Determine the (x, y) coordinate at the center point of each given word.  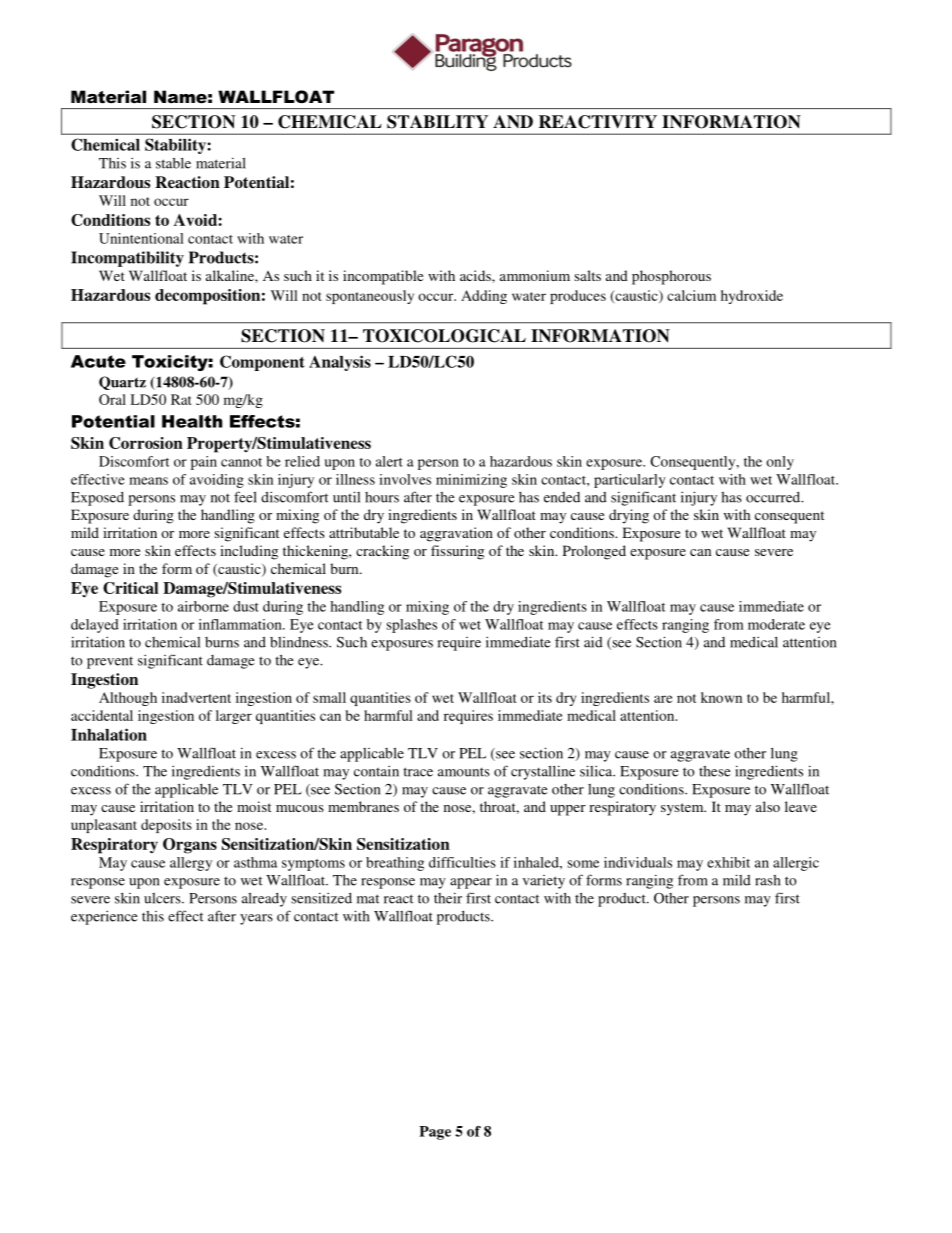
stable (173, 163)
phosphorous (671, 277)
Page (435, 1133)
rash (768, 880)
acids (476, 275)
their (448, 898)
